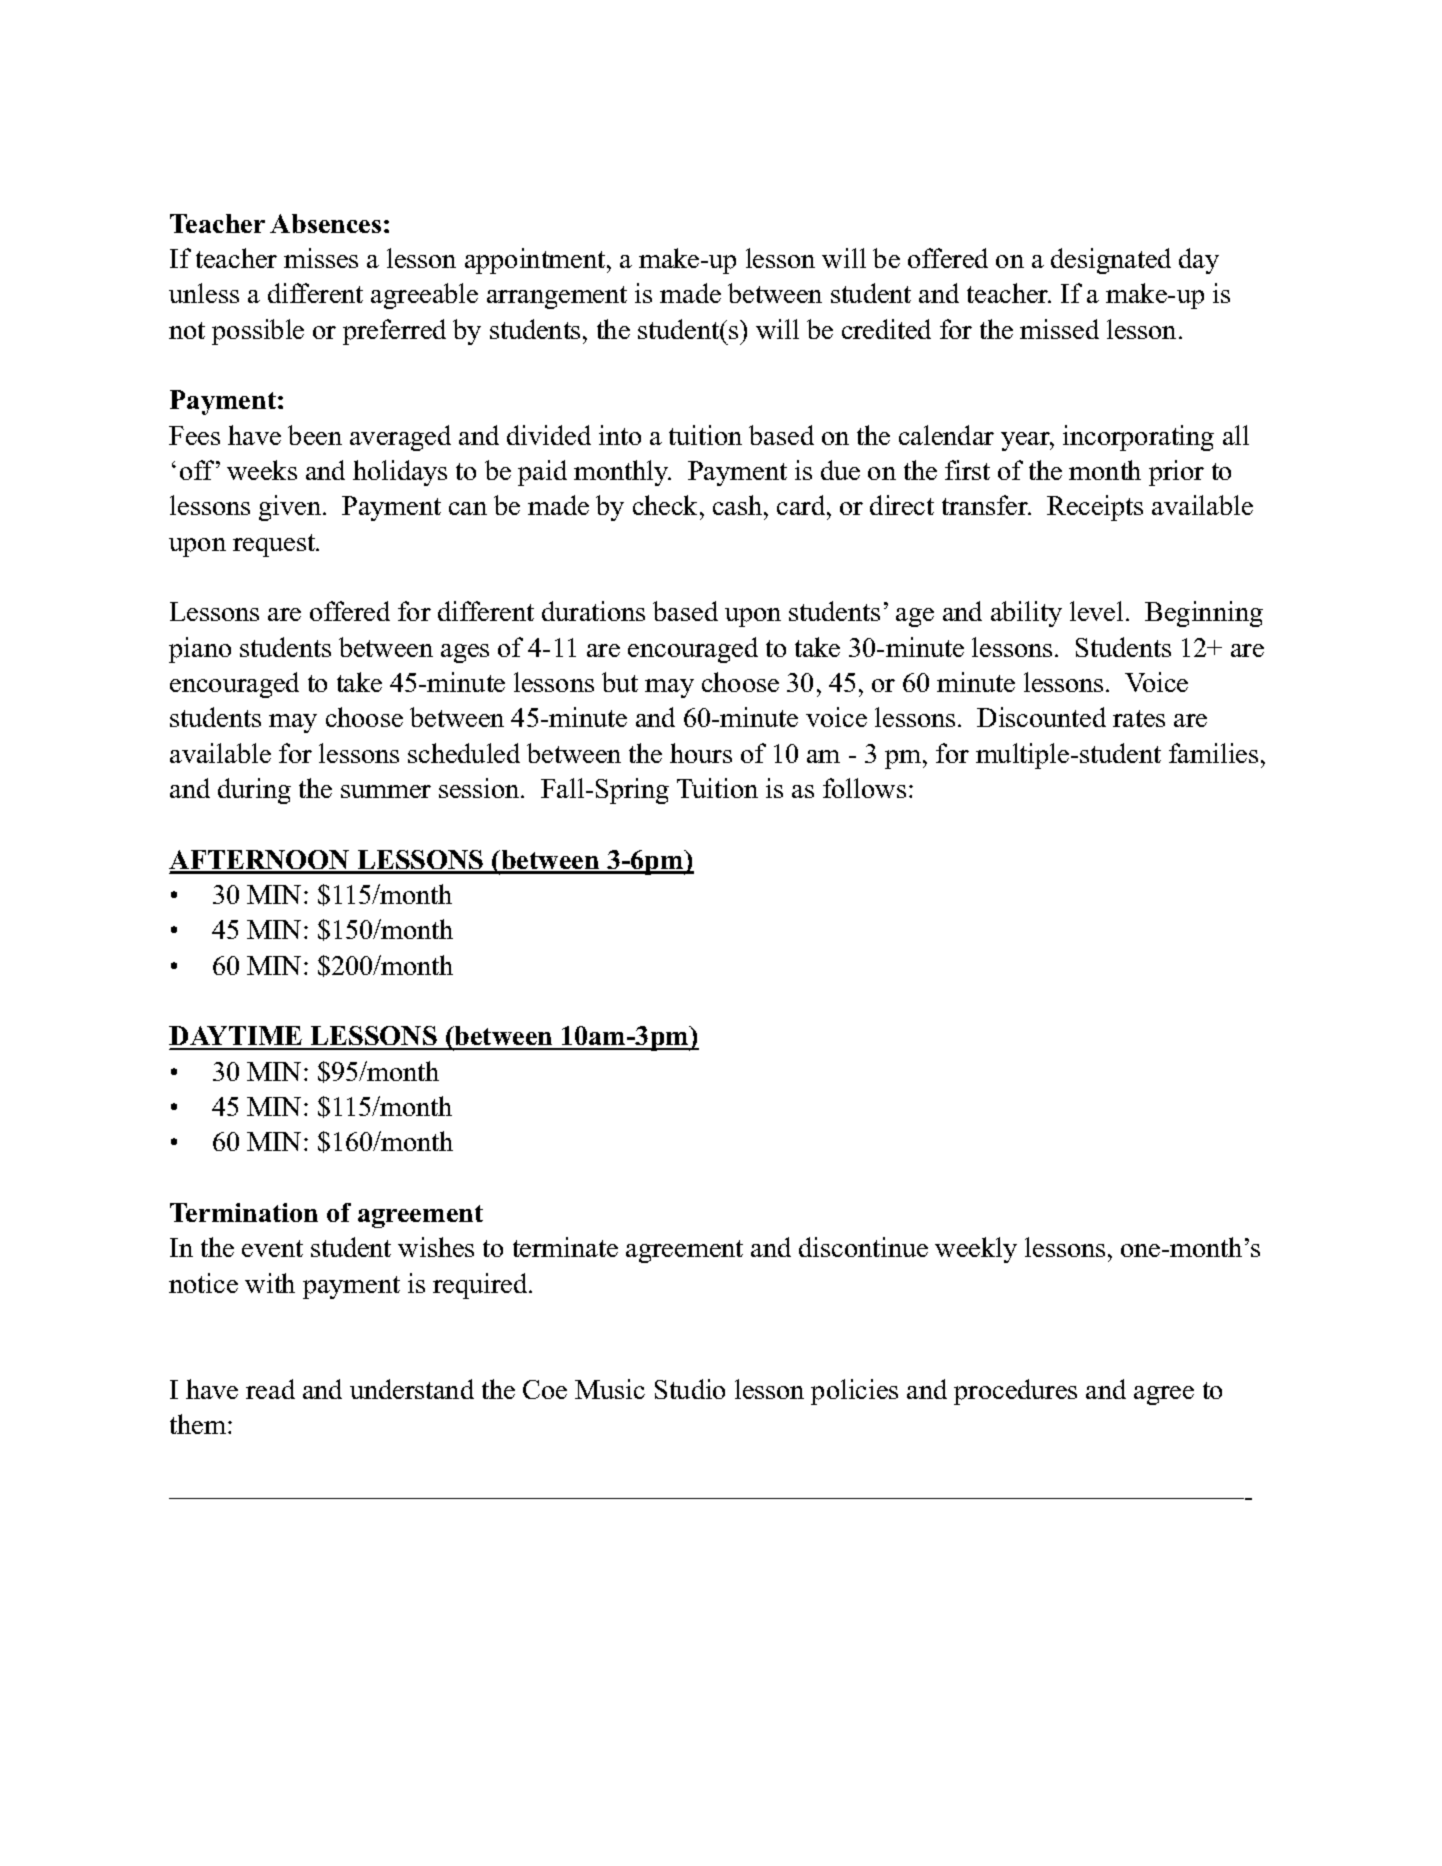 The image size is (1442, 1866). What do you see at coordinates (701, 753) in the screenshot?
I see `hours` at bounding box center [701, 753].
